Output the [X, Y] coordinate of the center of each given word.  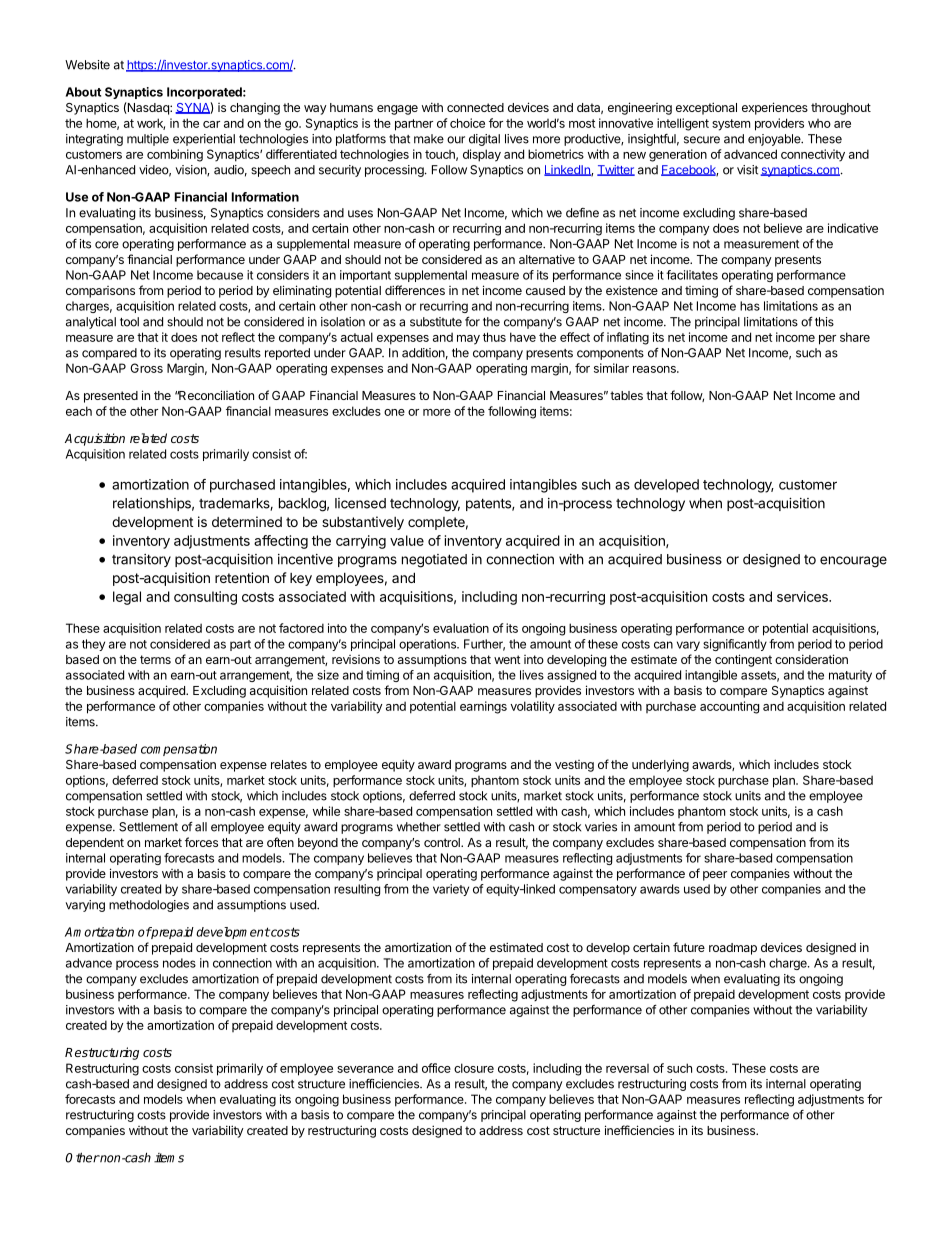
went [507, 659]
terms [155, 659]
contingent [743, 660]
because [220, 275]
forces [201, 842]
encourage [853, 562]
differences [415, 290]
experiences [775, 108]
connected [475, 107]
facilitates [692, 275]
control [443, 842]
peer [715, 876]
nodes [179, 963]
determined [247, 521]
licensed [360, 503]
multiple [148, 140]
